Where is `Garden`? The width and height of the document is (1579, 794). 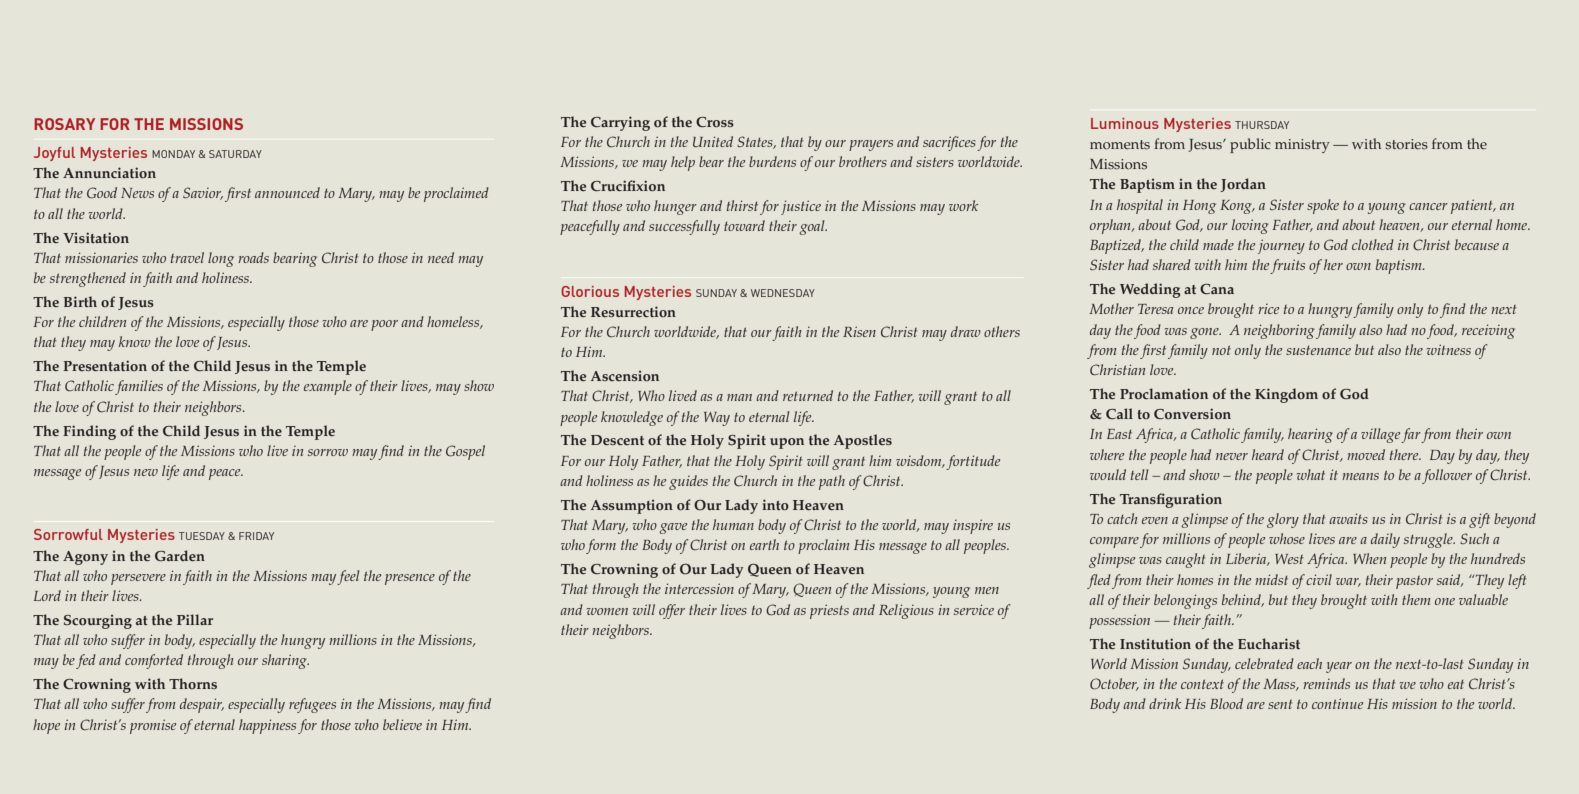
Garden is located at coordinates (180, 555).
